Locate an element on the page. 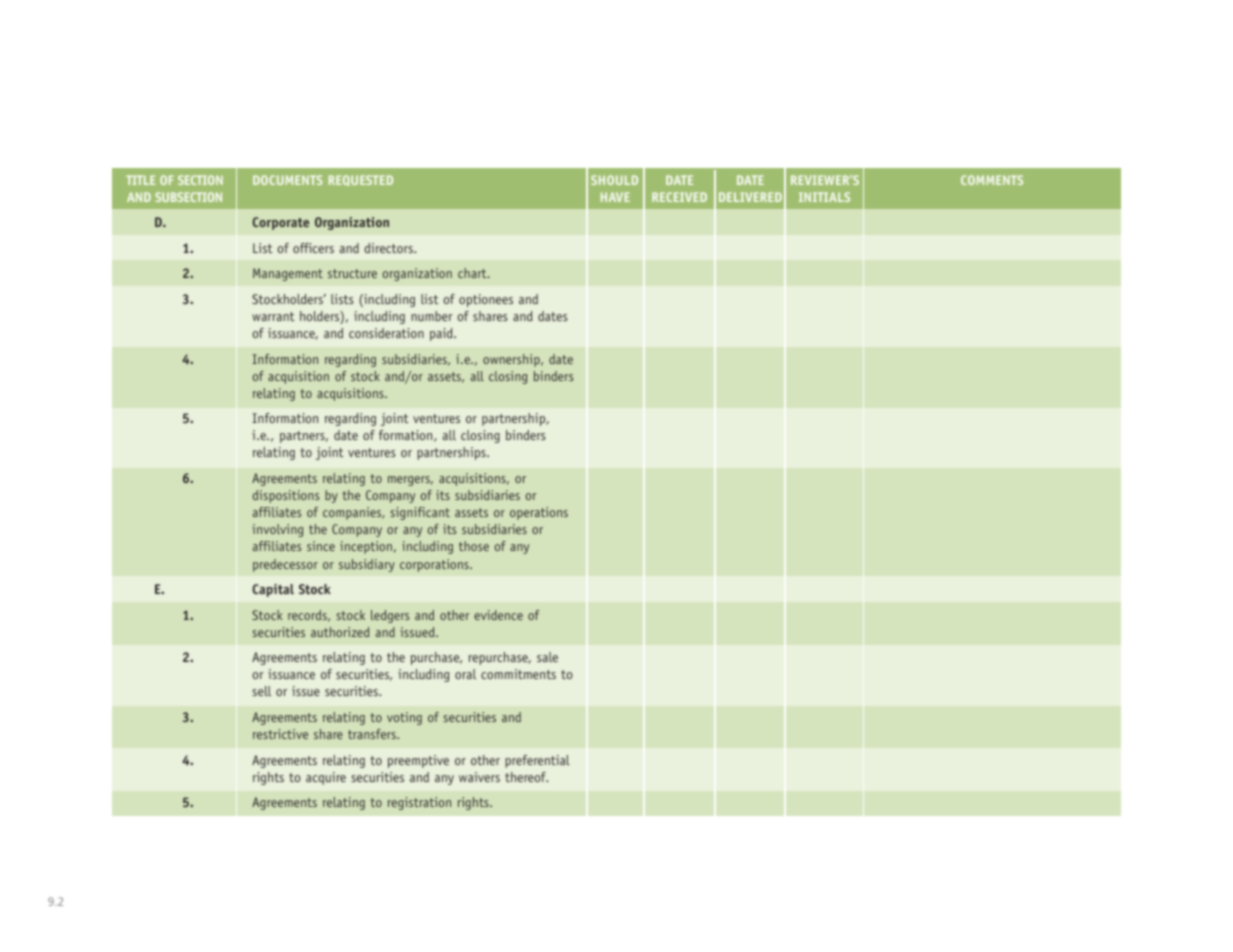 The width and height of the image is (1233, 952). DOCUMENTS is located at coordinates (287, 180).
